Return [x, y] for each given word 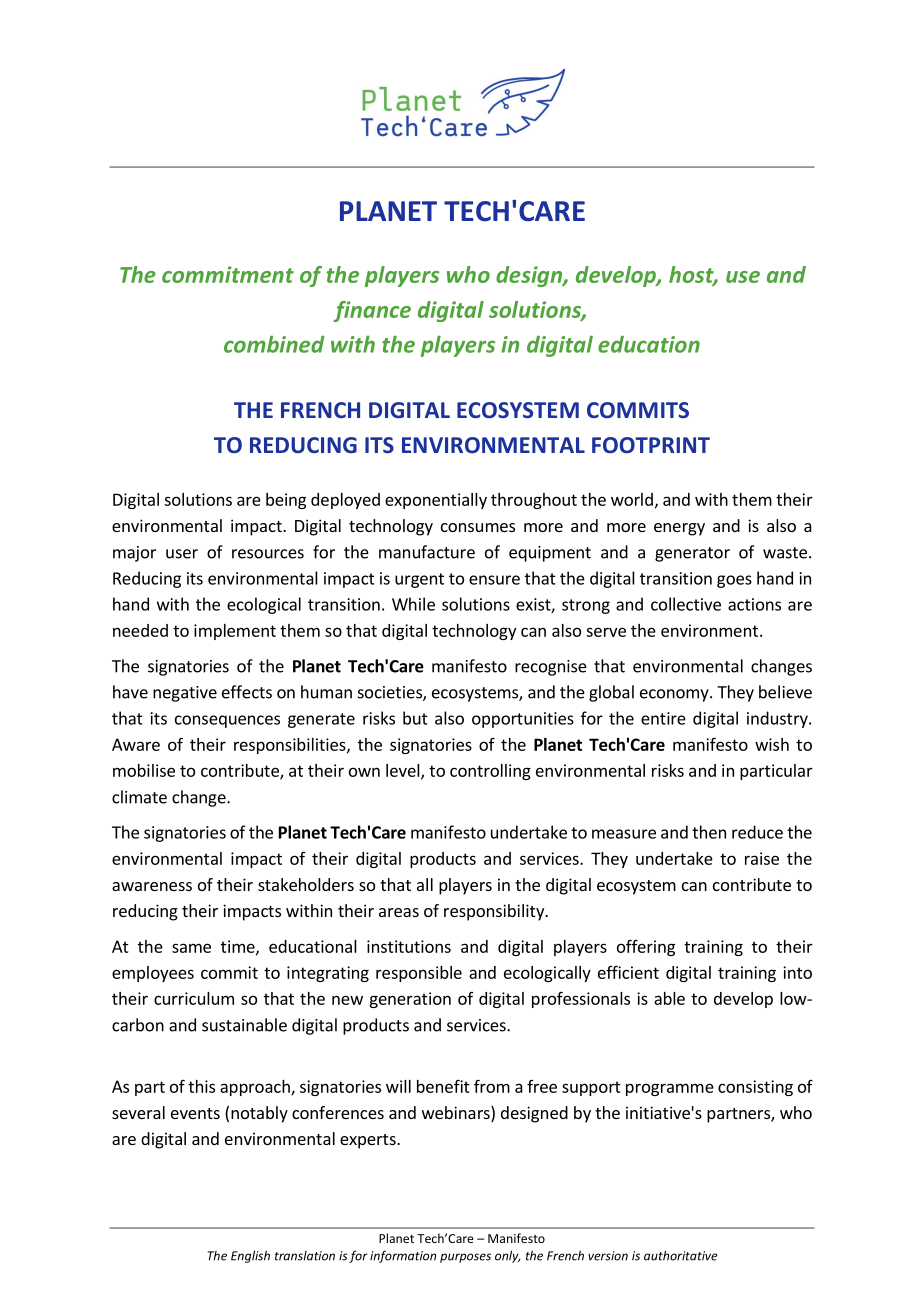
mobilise [144, 770]
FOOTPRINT [651, 445]
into [797, 972]
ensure [494, 580]
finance [372, 311]
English [250, 1256]
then [709, 832]
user [182, 554]
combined [274, 344]
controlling [490, 772]
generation [410, 1000]
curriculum [194, 998]
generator [692, 554]
